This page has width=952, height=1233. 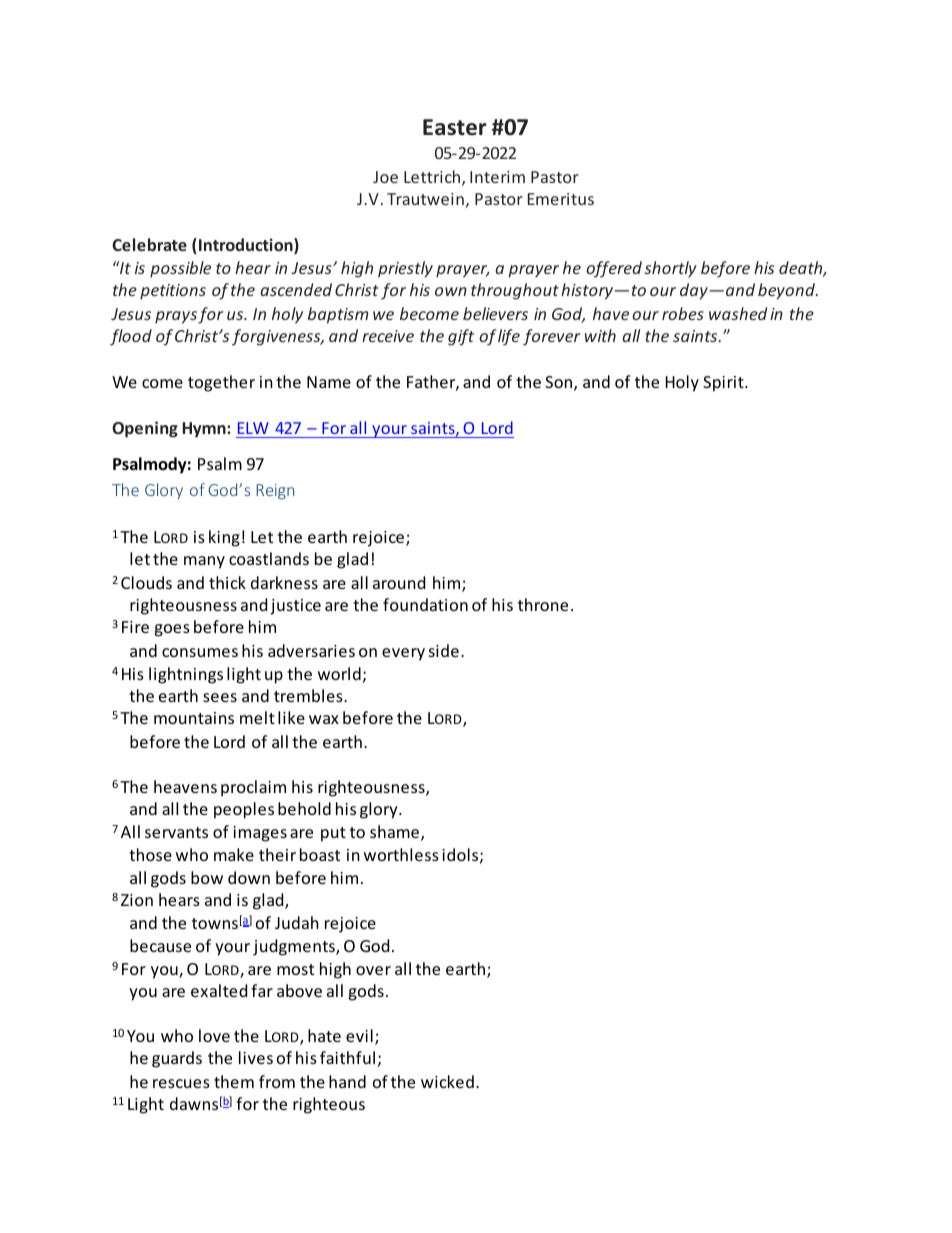 What do you see at coordinates (455, 127) in the page?
I see `Easter` at bounding box center [455, 127].
